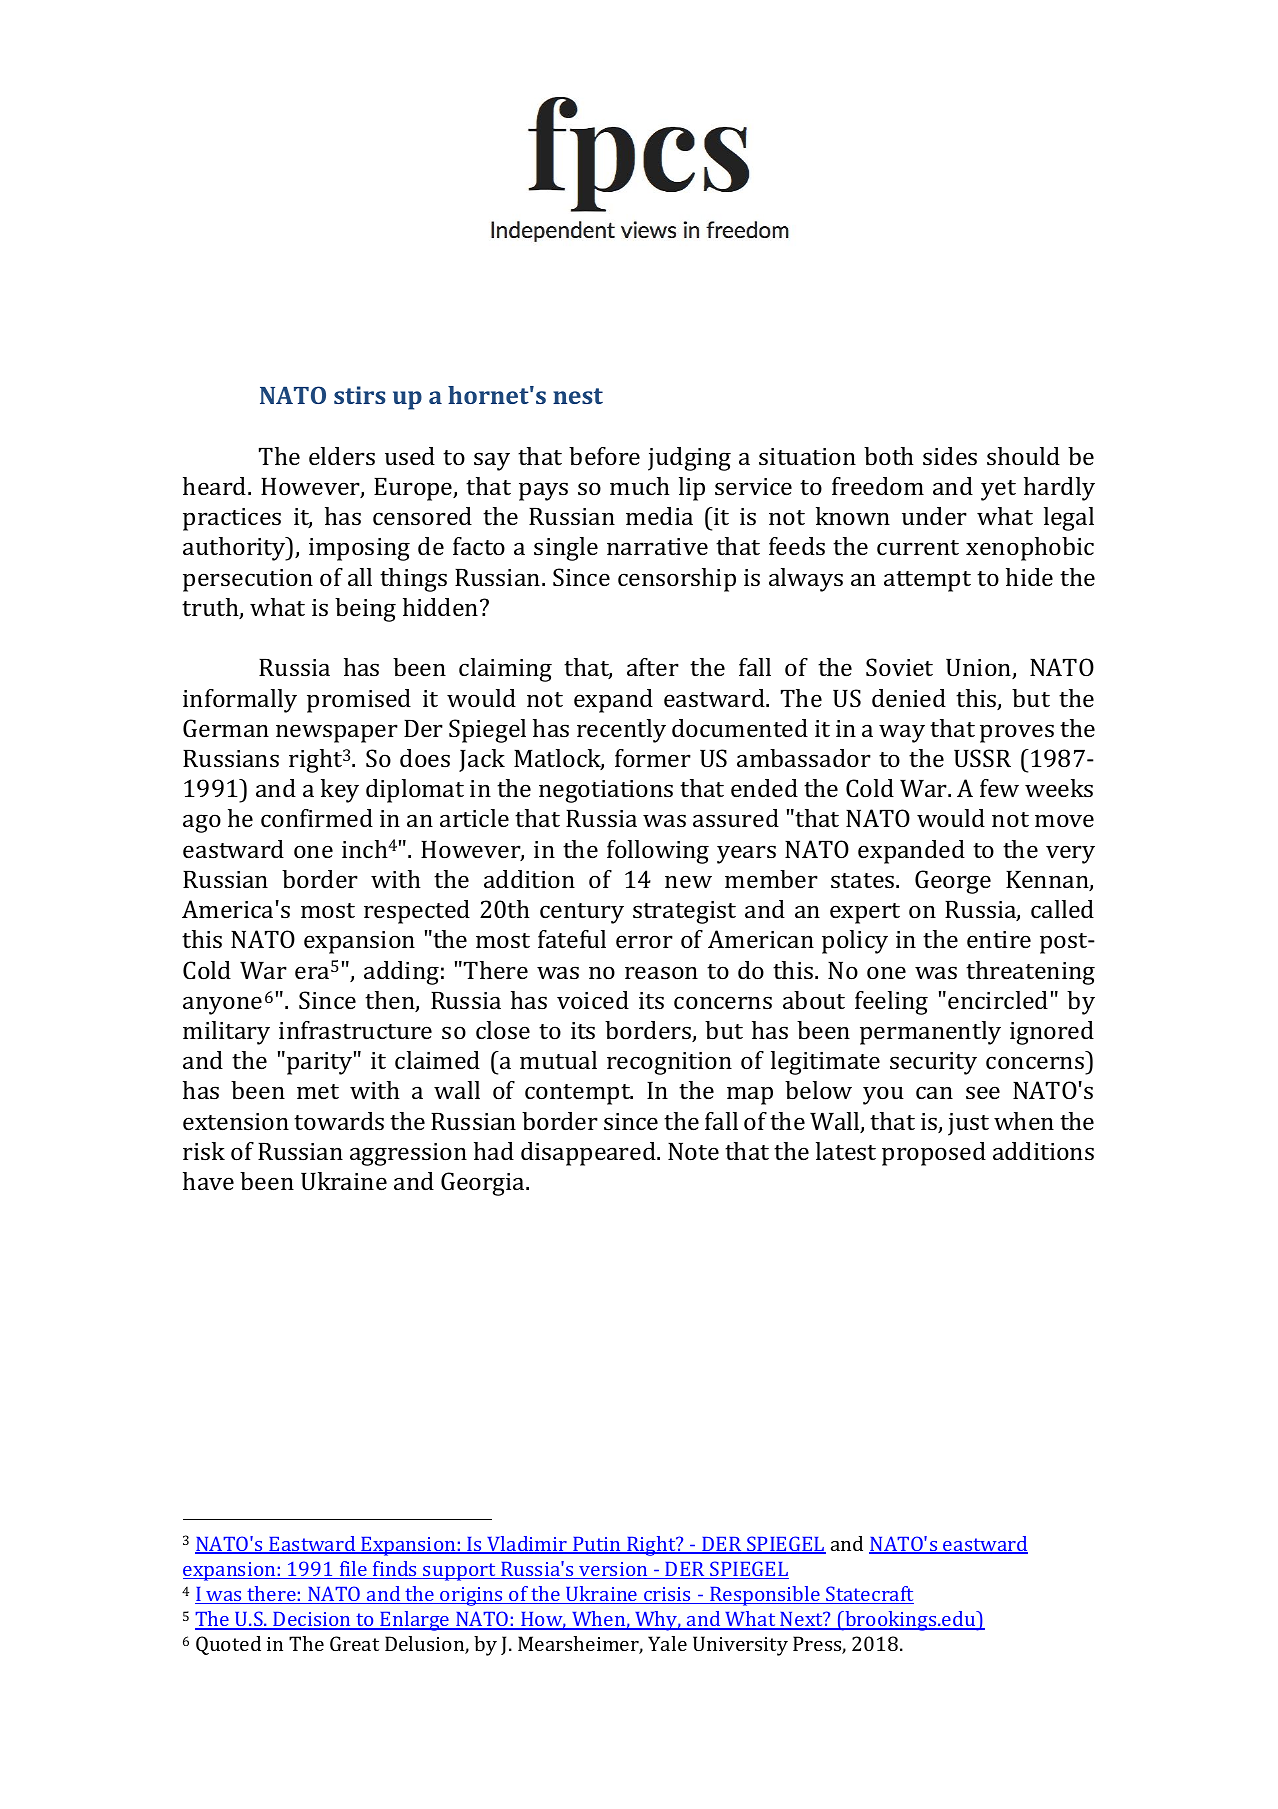  I want to click on confirmed, so click(317, 818).
